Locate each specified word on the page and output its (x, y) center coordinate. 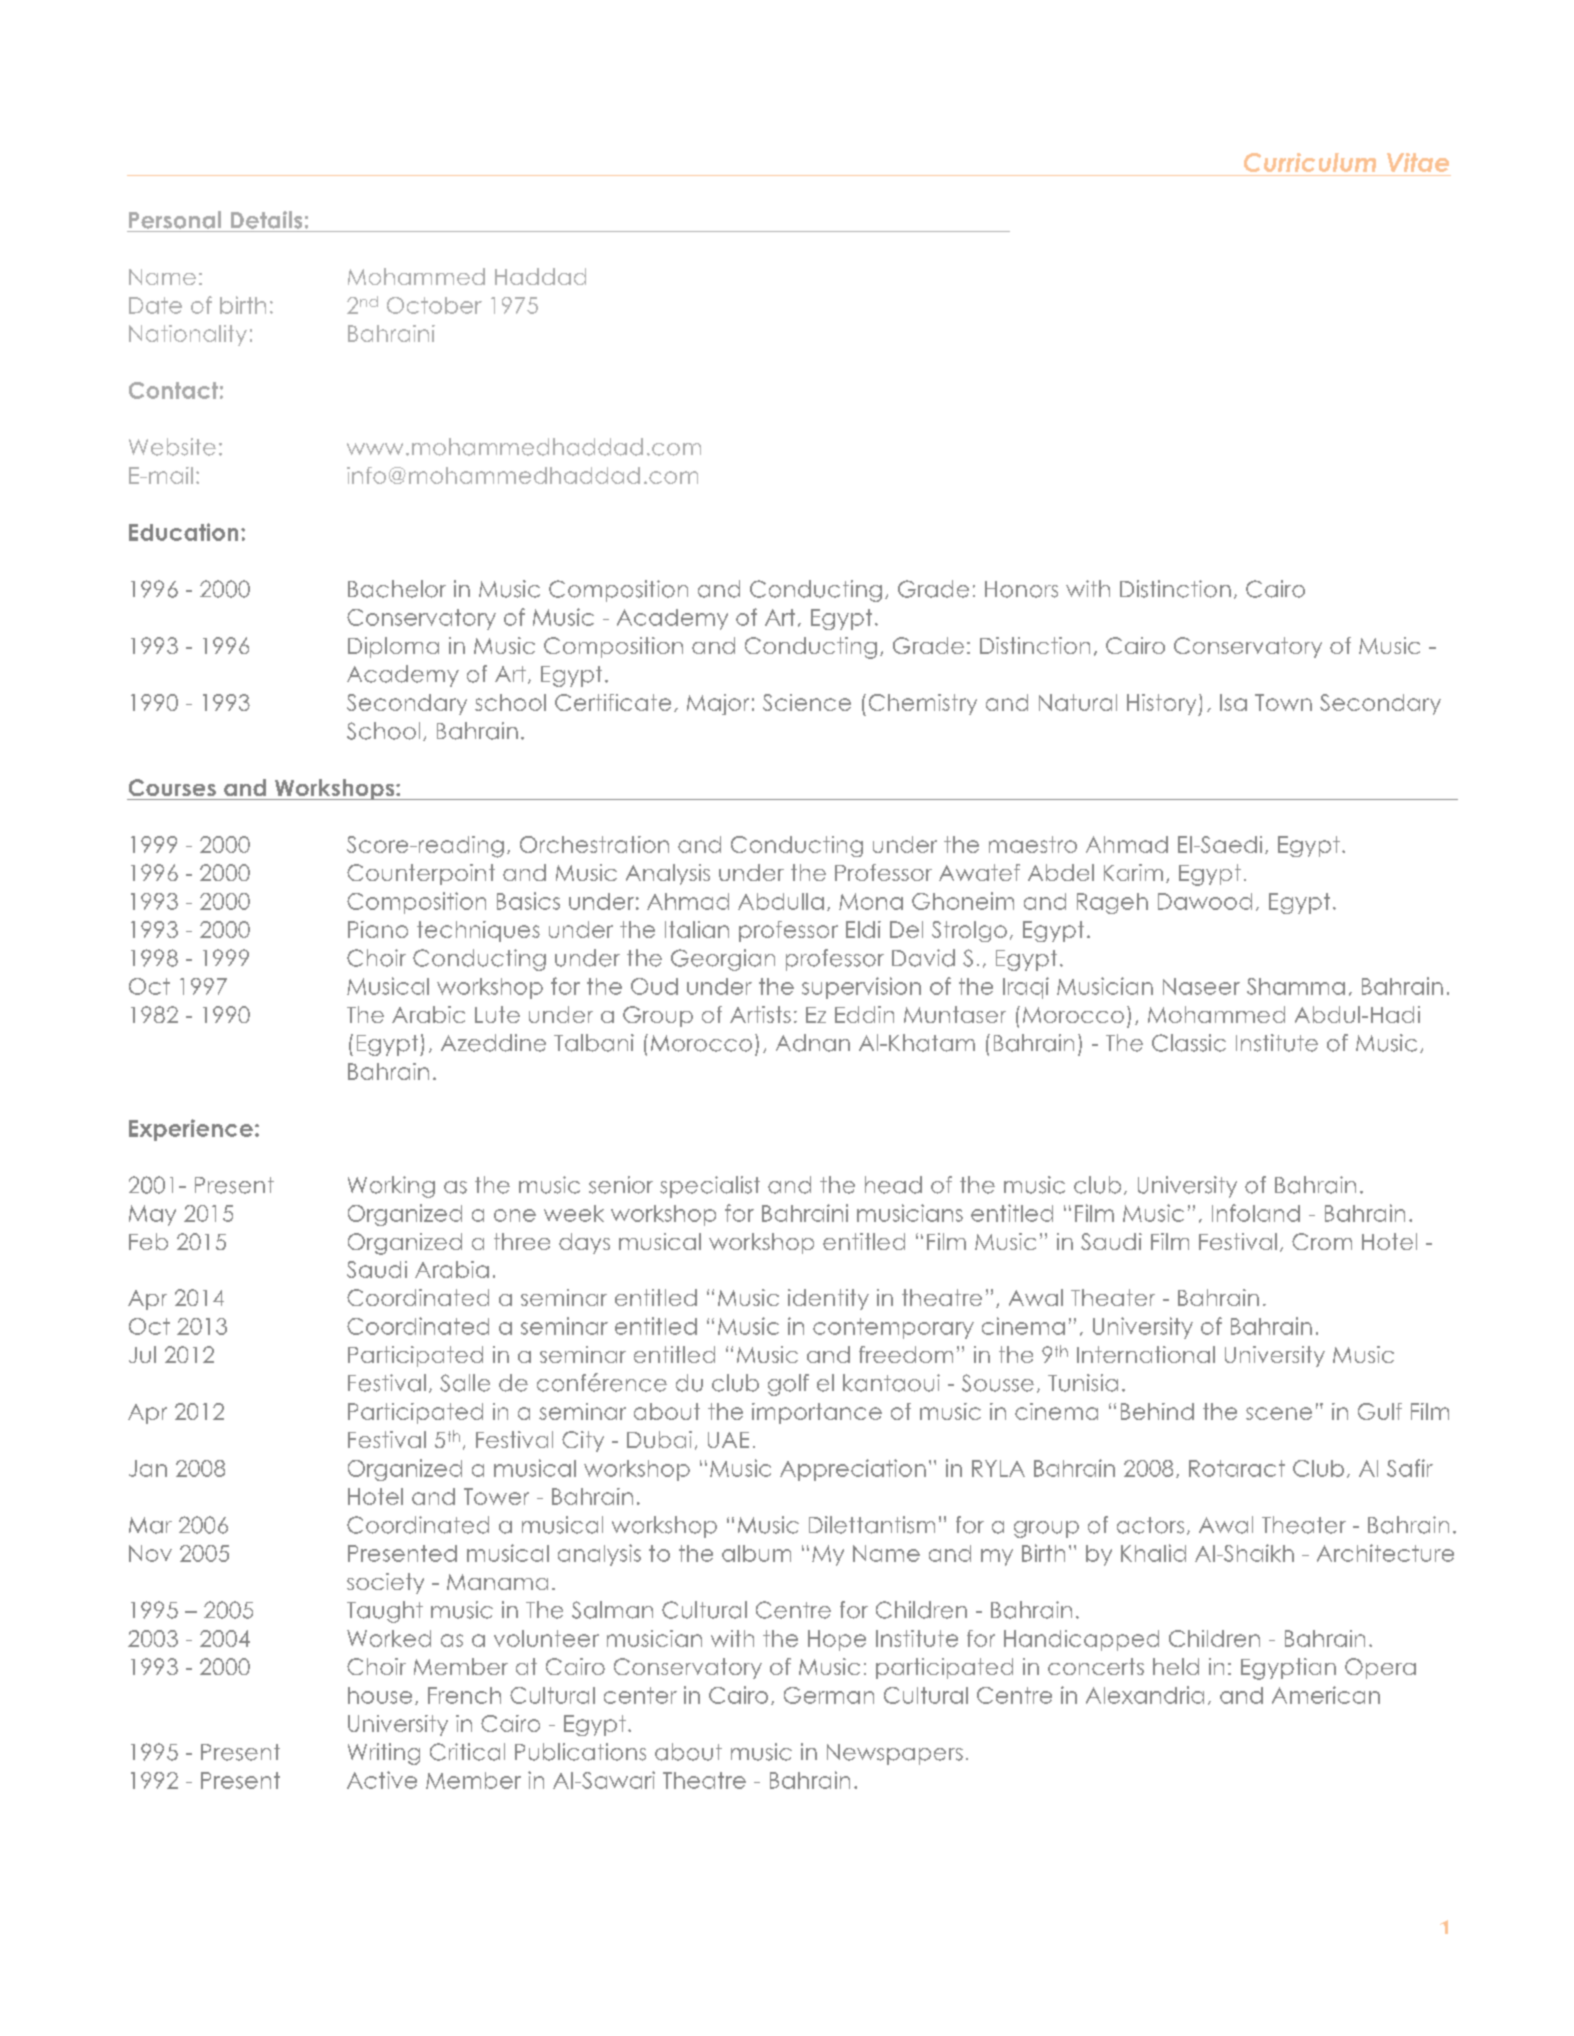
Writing (384, 1754)
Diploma (393, 647)
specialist (710, 1187)
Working (391, 1187)
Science (807, 702)
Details (266, 220)
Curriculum (1310, 162)
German (829, 1695)
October (434, 305)
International (1146, 1354)
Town (1283, 702)
